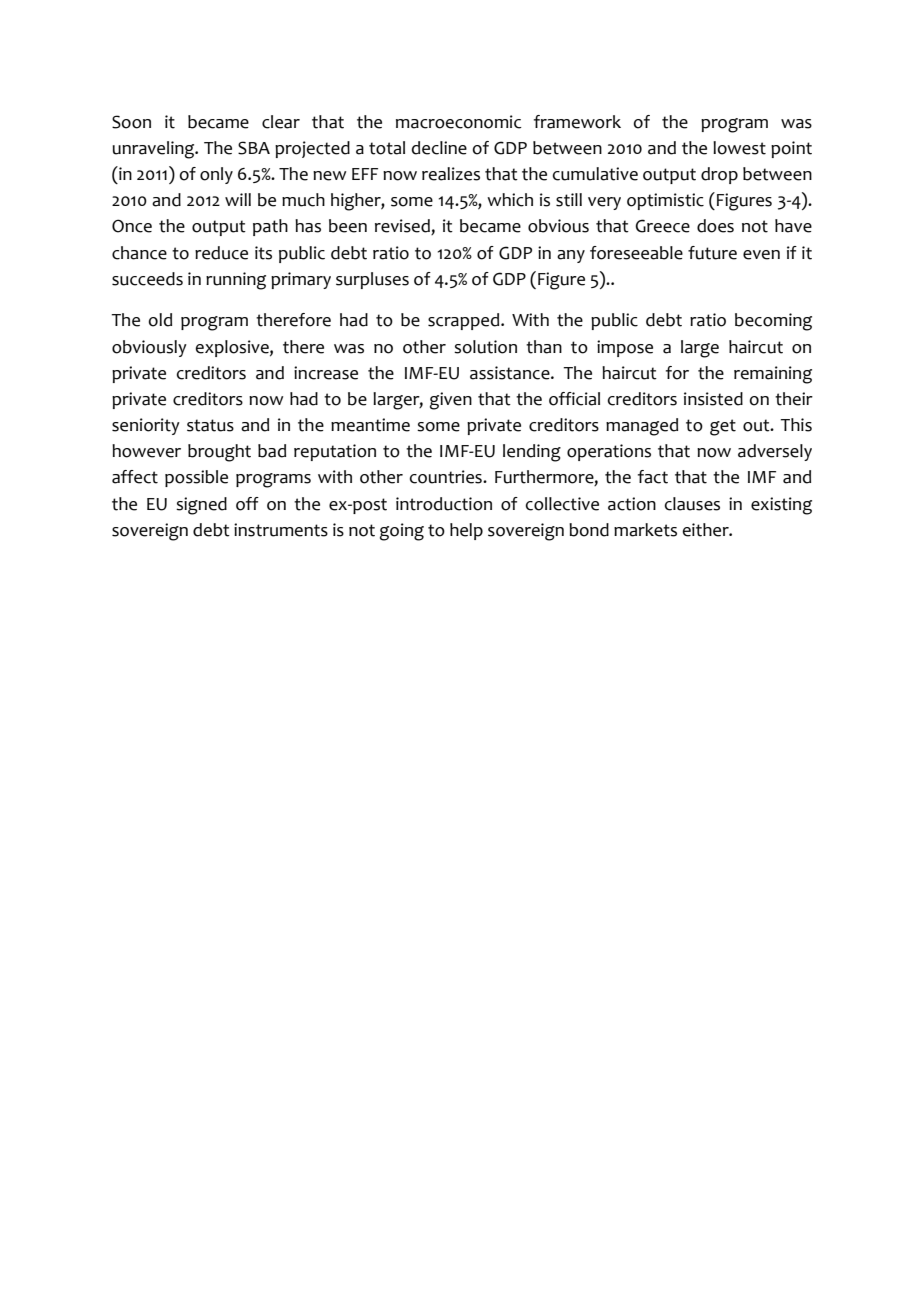  I want to click on signed, so click(201, 506).
